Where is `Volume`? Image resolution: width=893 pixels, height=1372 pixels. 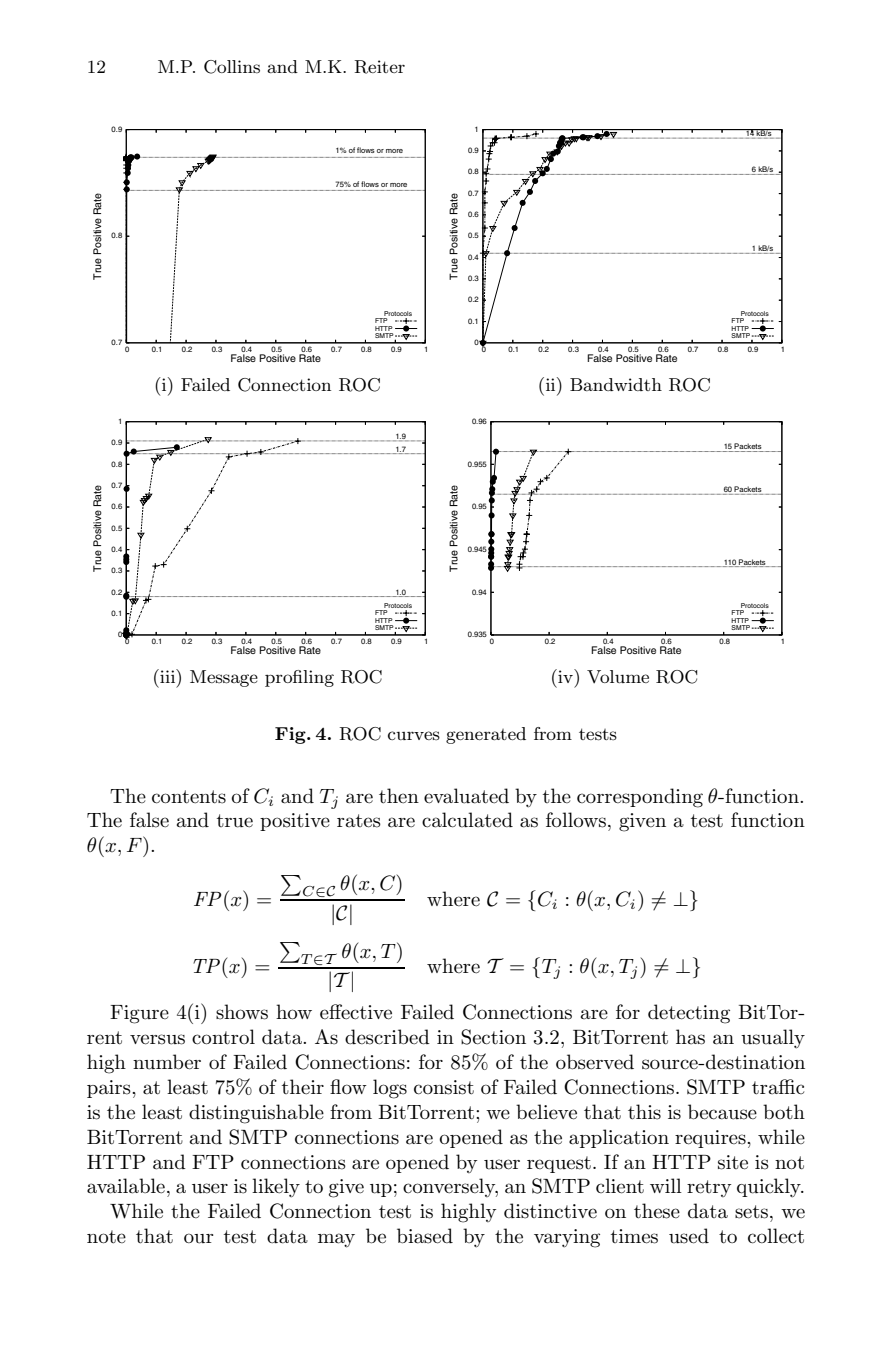 Volume is located at coordinates (618, 677).
